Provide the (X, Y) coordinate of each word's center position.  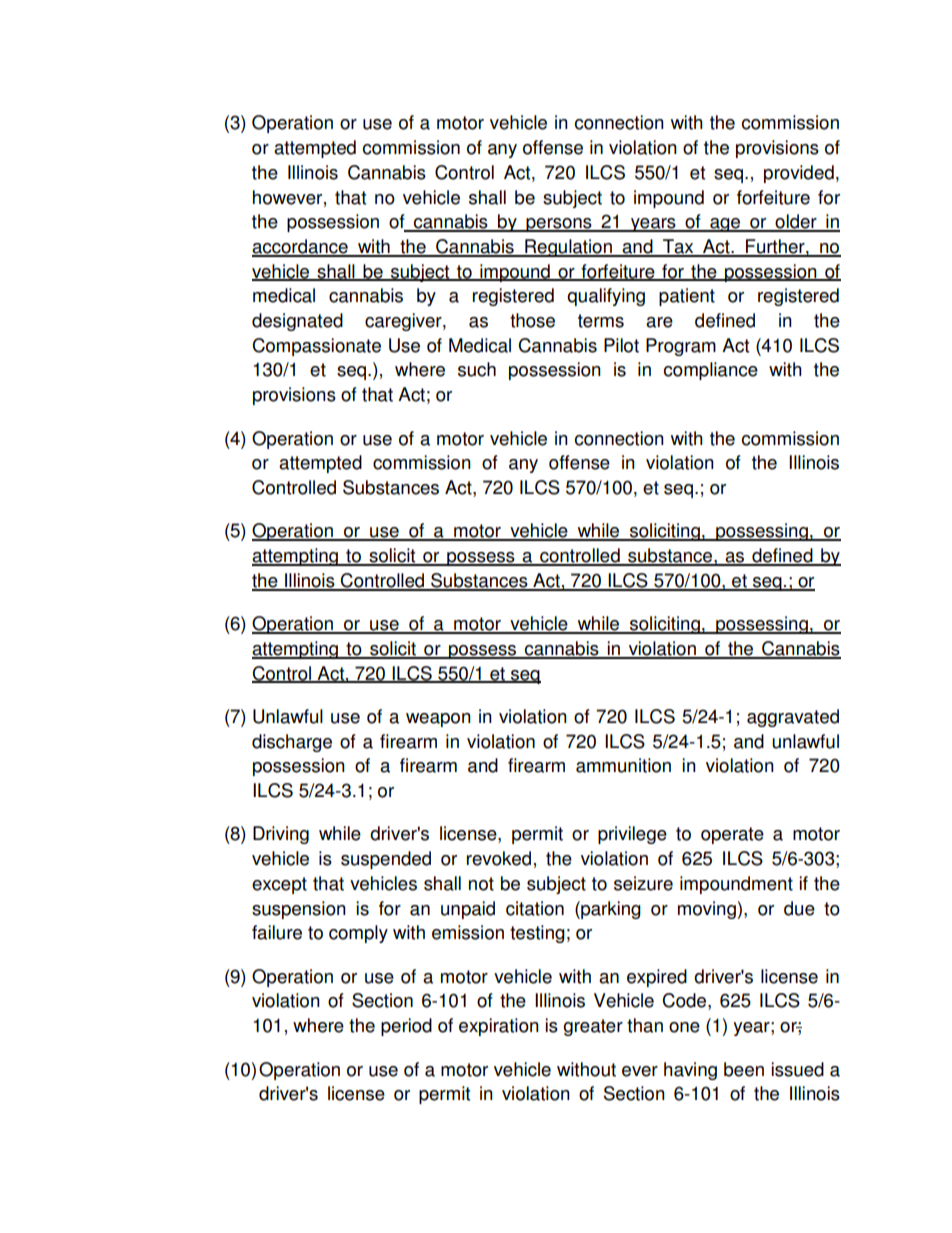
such (477, 369)
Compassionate (316, 347)
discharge (292, 743)
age (725, 225)
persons (559, 225)
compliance (711, 371)
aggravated (793, 718)
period (406, 1027)
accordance (301, 247)
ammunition (623, 765)
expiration (499, 1027)
